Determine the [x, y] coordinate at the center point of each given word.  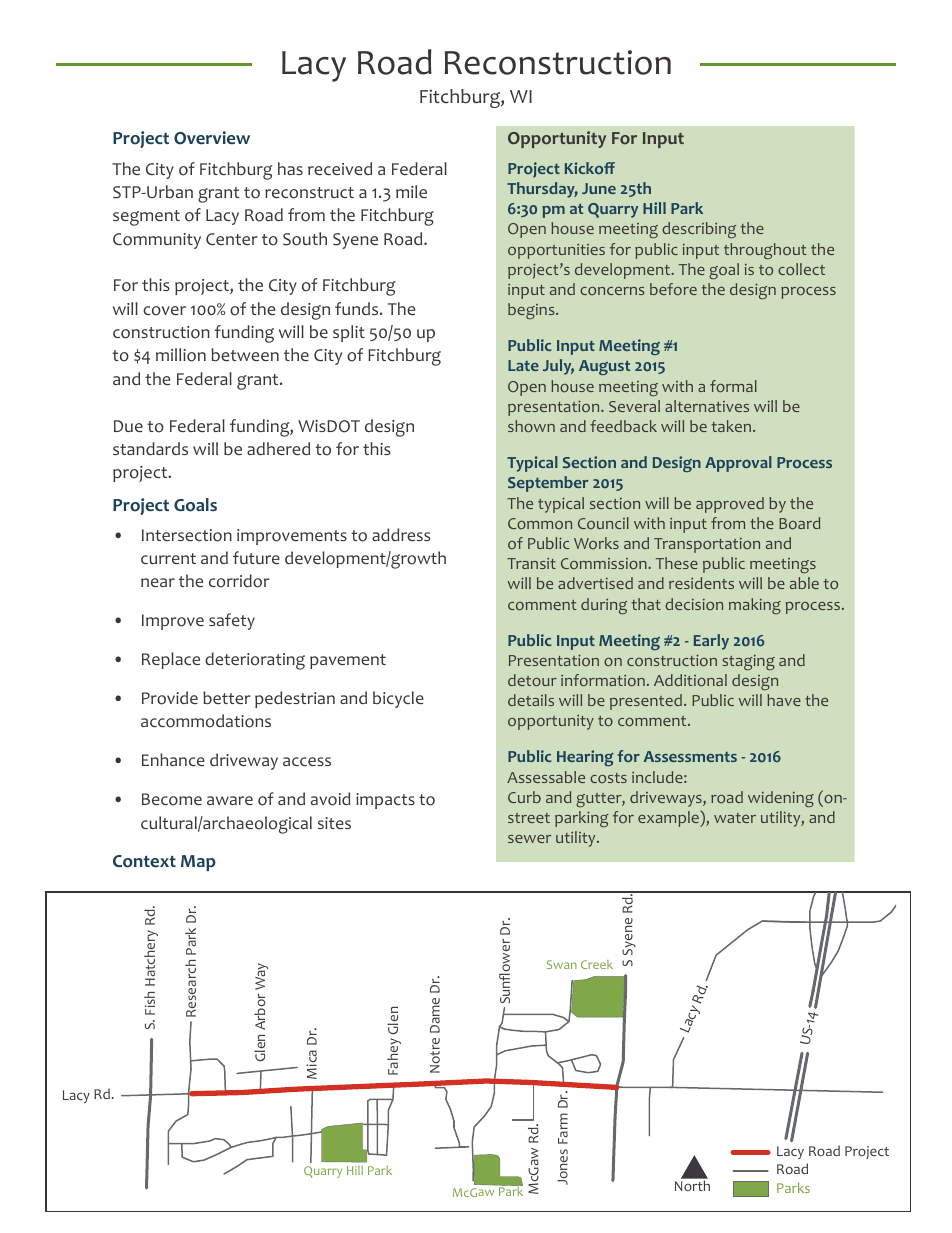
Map [198, 863]
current [168, 558]
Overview [212, 138]
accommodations [206, 721]
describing [699, 230]
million [181, 355]
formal [733, 386]
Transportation [707, 545]
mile [411, 191]
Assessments [690, 756]
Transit [531, 563]
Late [523, 365]
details [531, 700]
